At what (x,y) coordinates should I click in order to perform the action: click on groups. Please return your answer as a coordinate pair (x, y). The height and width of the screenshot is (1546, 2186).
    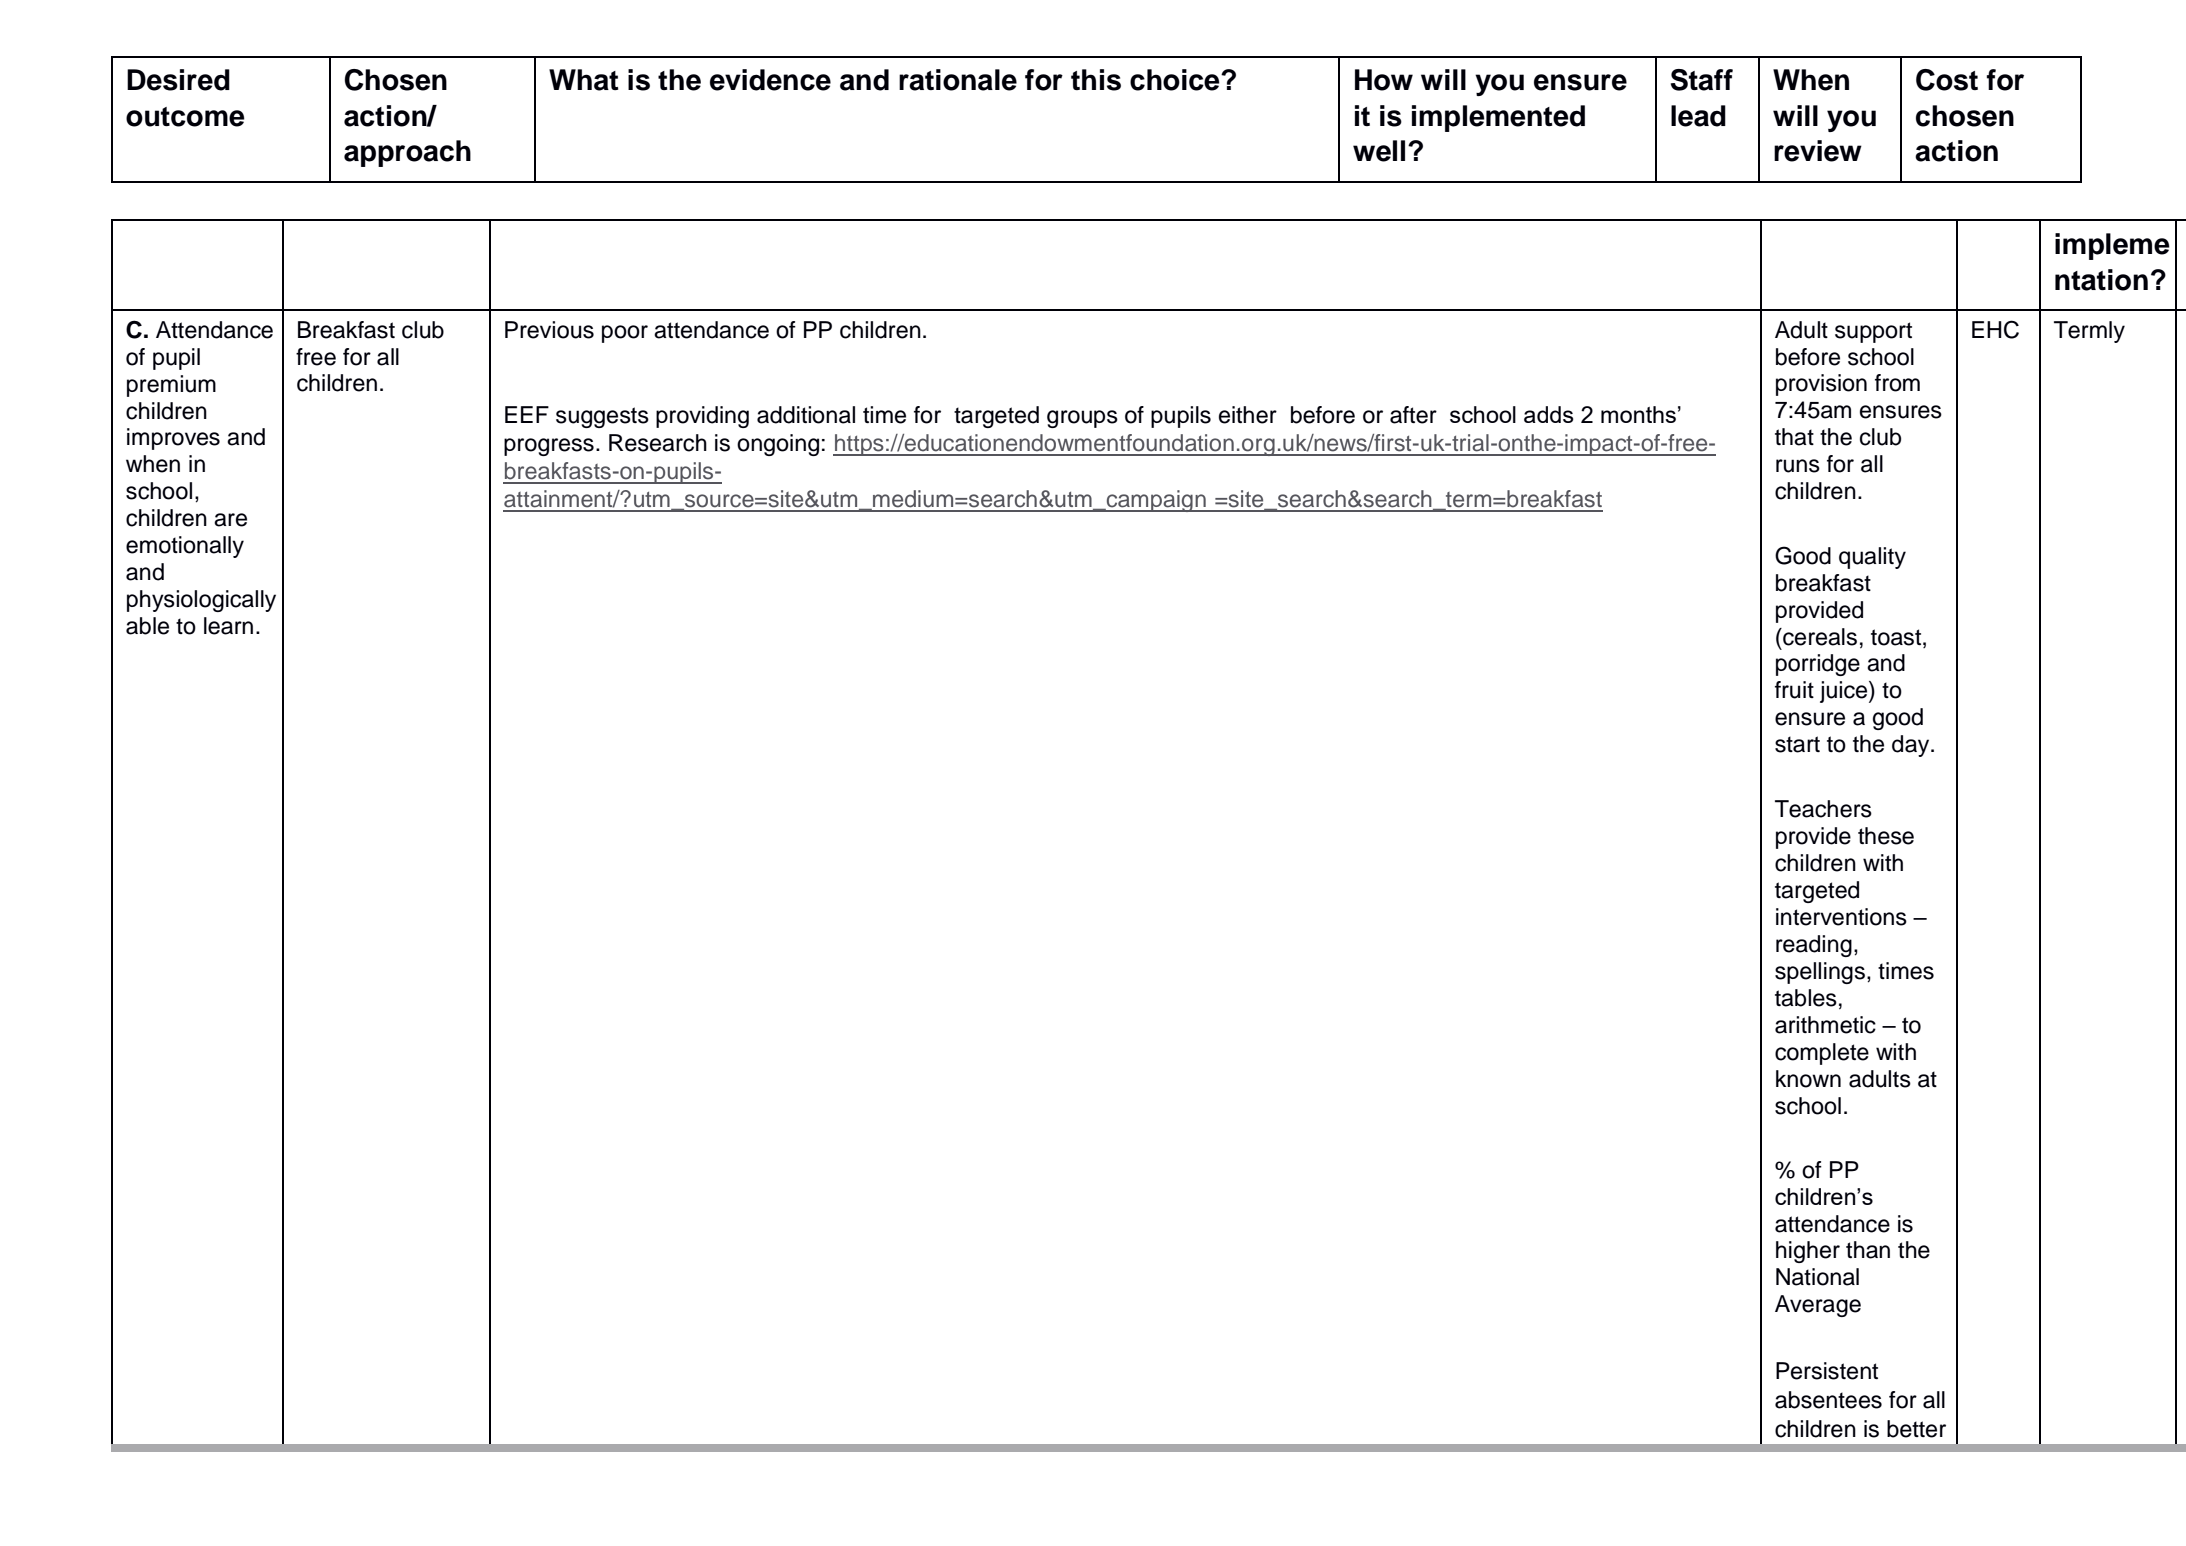
    Looking at the image, I should click on (1082, 419).
